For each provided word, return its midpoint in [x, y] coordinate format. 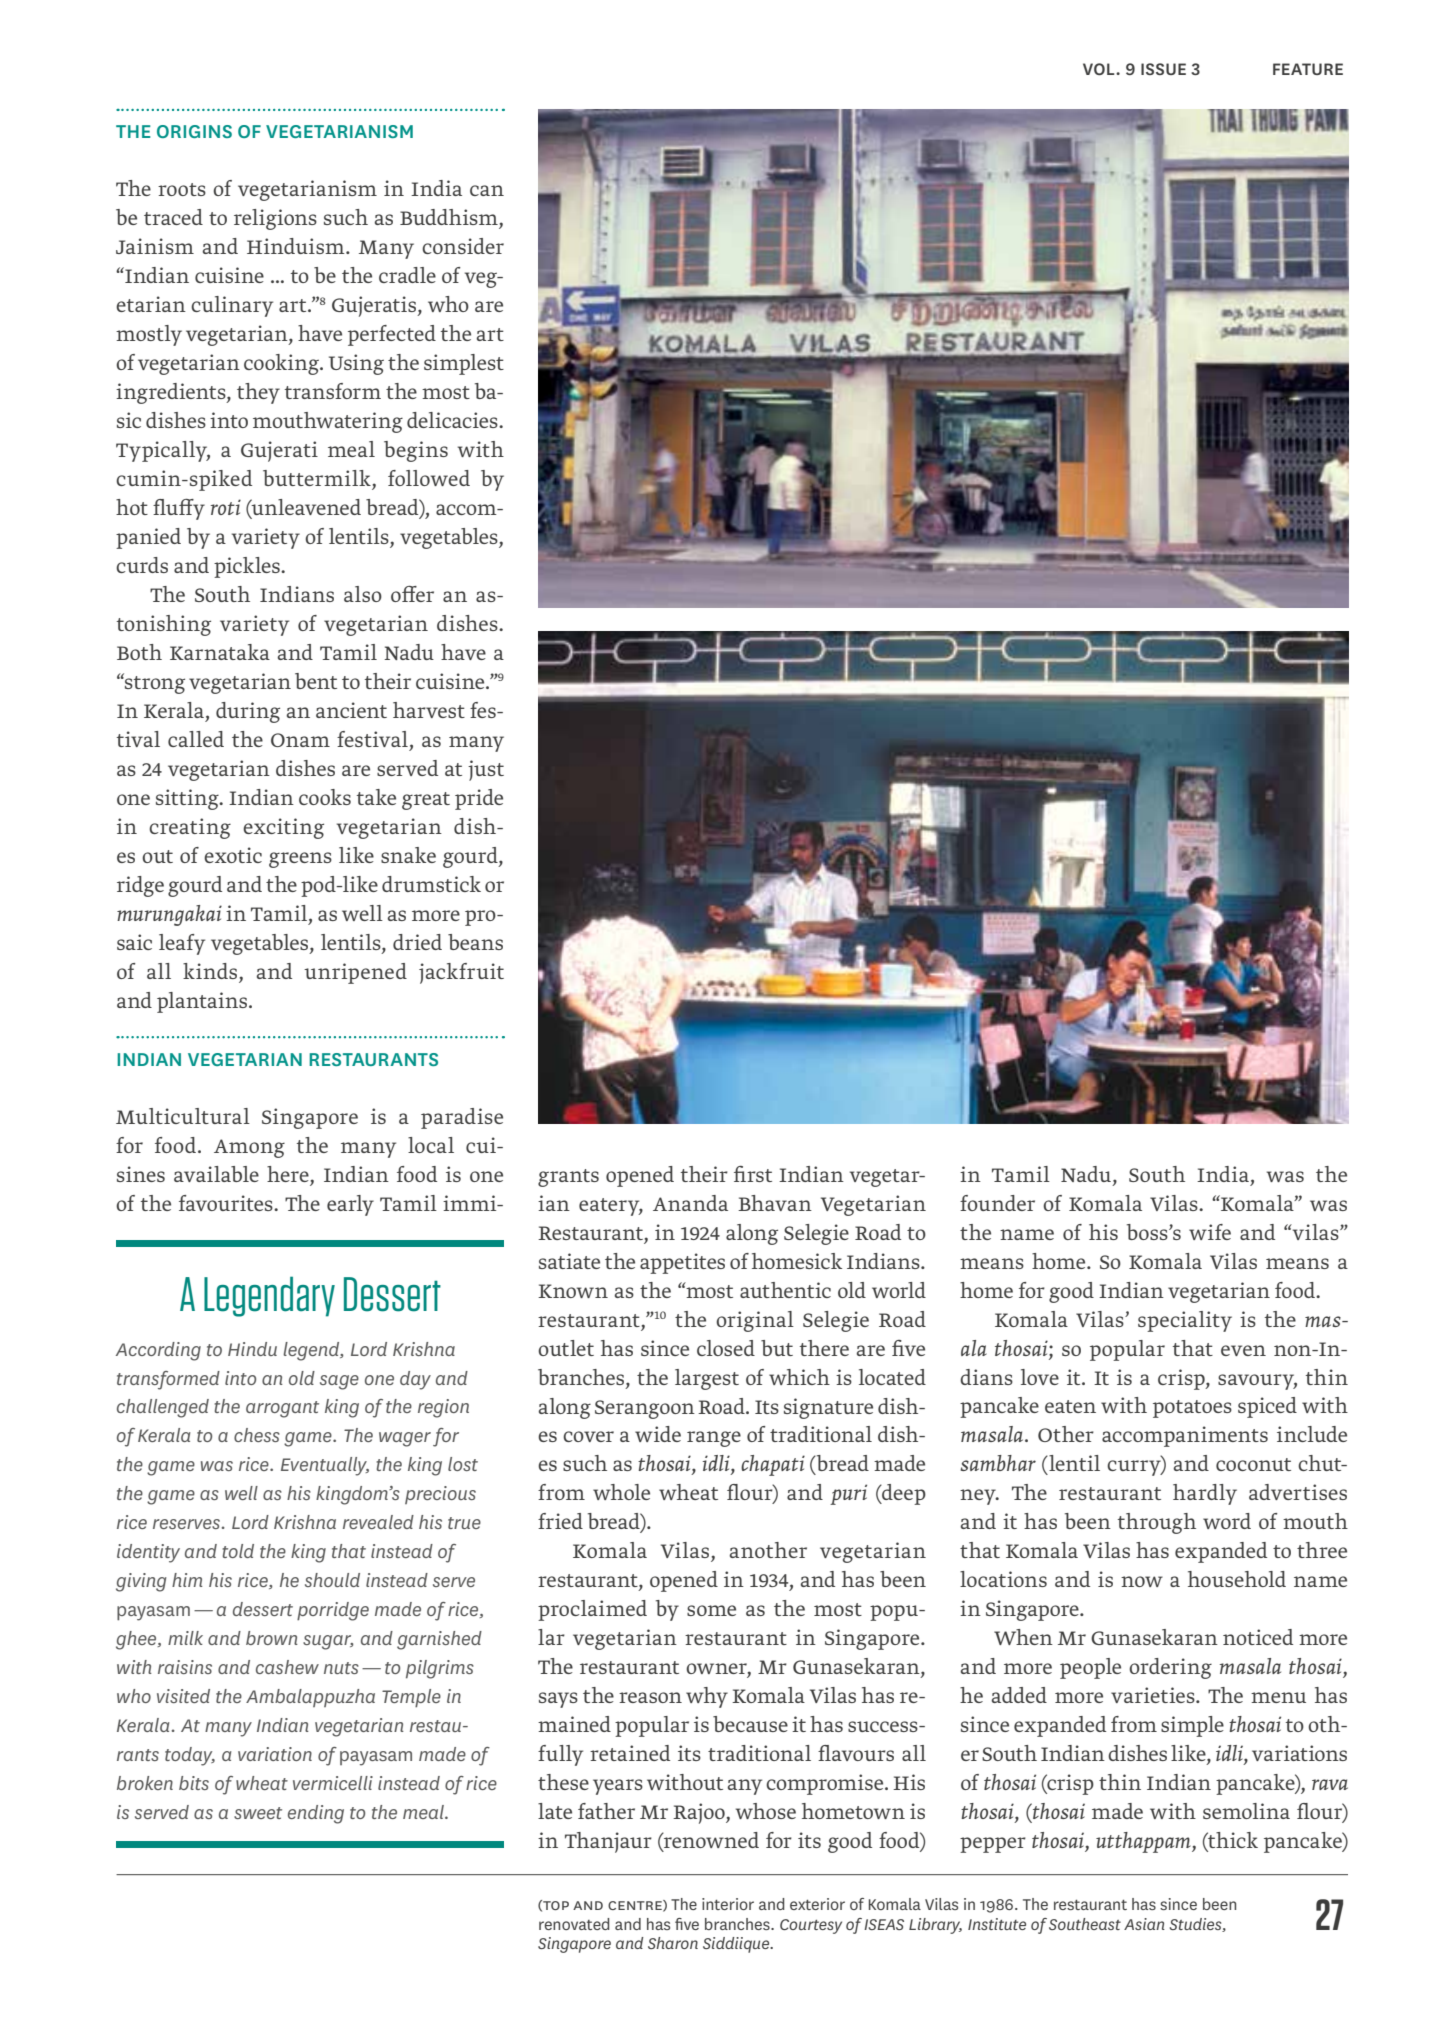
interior [728, 1904]
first [753, 1174]
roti [226, 507]
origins [194, 131]
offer [412, 594]
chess [257, 1435]
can [487, 190]
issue [1163, 69]
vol [1100, 69]
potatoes [1192, 1409]
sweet [258, 1813]
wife [1210, 1232]
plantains [203, 1002]
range [714, 1439]
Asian [1144, 1924]
